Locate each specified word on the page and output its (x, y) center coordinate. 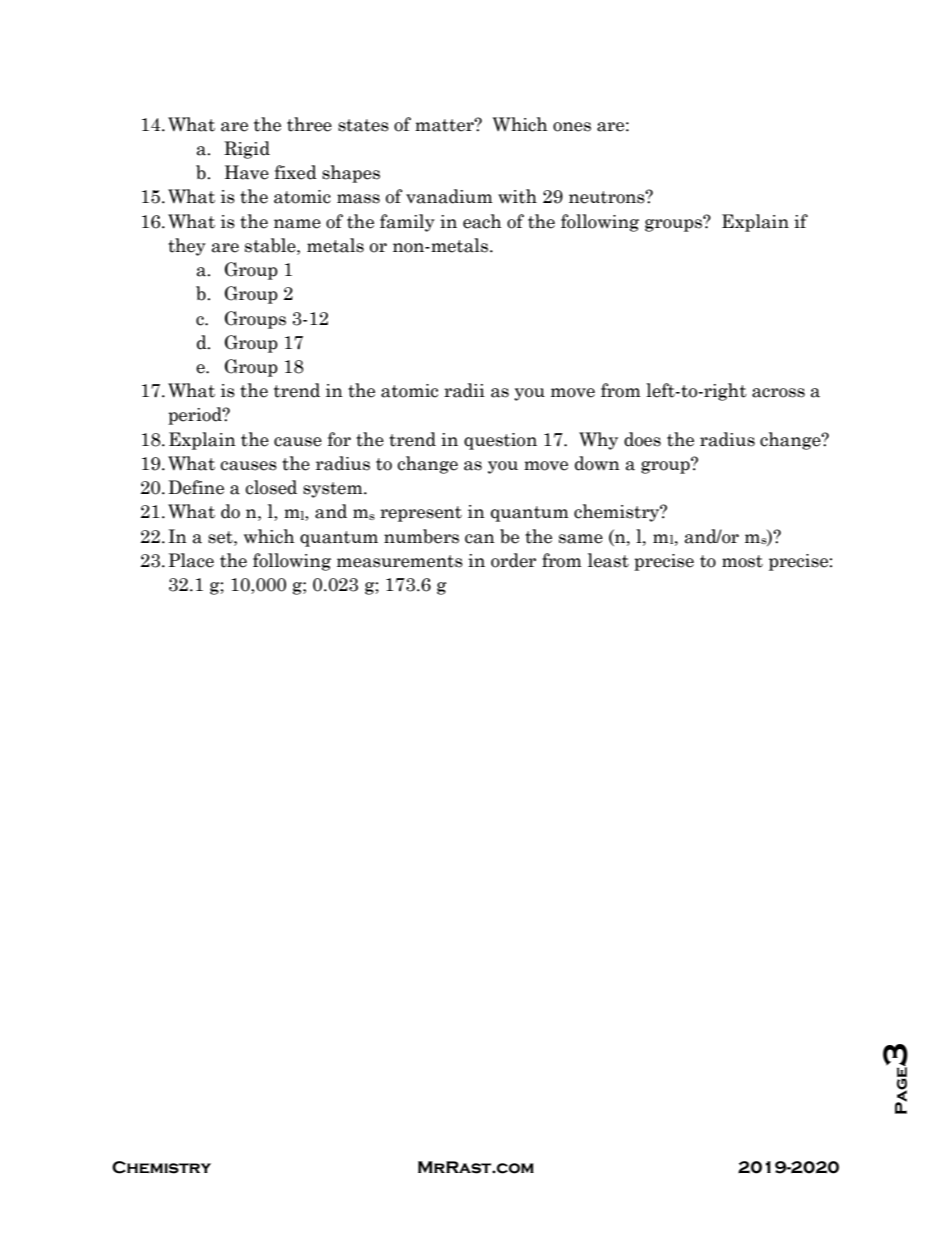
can (480, 539)
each (482, 221)
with (517, 196)
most (742, 561)
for (339, 439)
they (187, 247)
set (221, 537)
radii (464, 390)
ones (572, 127)
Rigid (247, 150)
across (778, 393)
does (642, 439)
